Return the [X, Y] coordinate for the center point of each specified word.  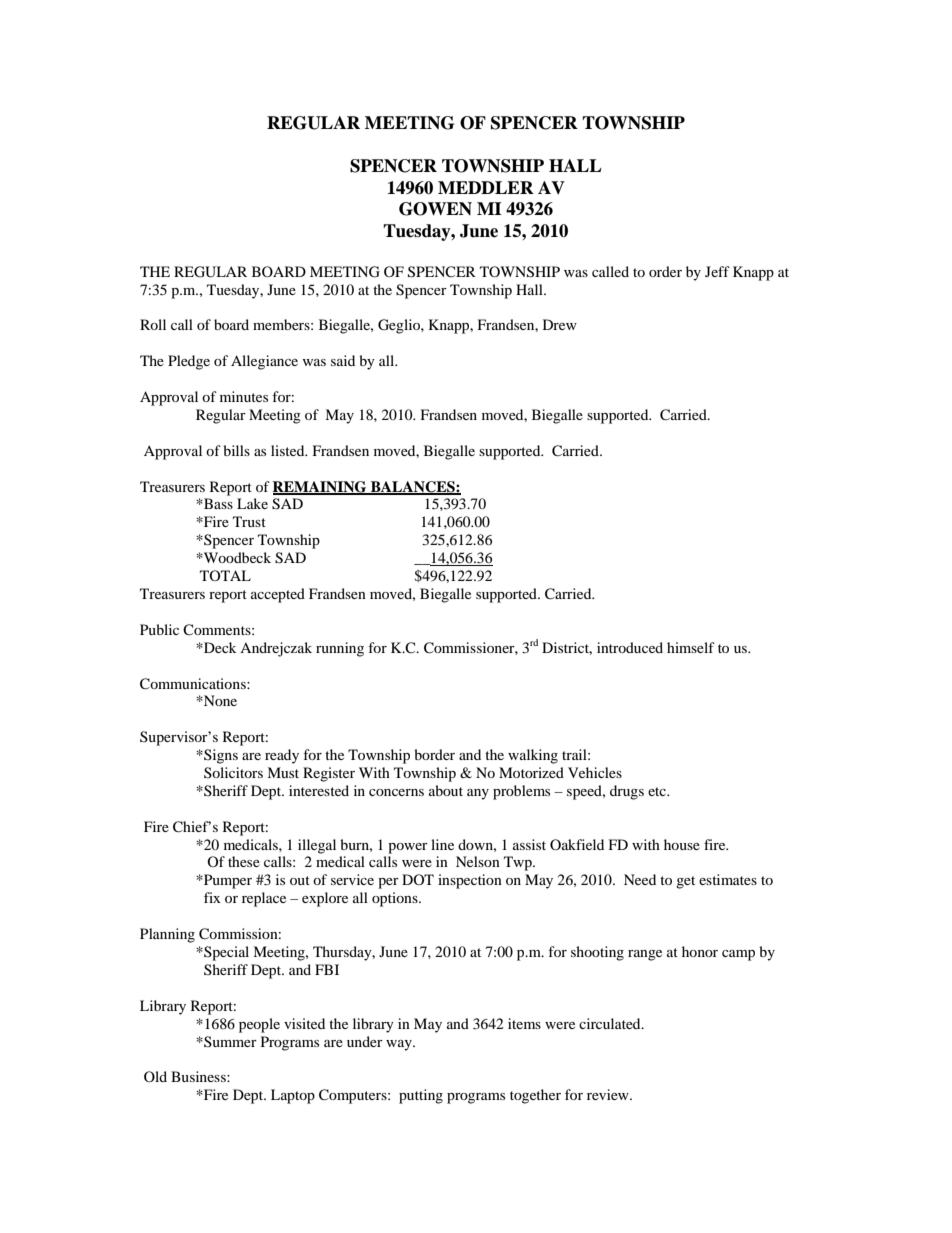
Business [199, 1076]
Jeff [717, 271]
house [682, 844]
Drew [560, 324]
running [340, 649]
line [442, 844]
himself [691, 647]
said [343, 360]
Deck [219, 647]
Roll [153, 324]
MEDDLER [486, 187]
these [244, 861]
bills [236, 450]
